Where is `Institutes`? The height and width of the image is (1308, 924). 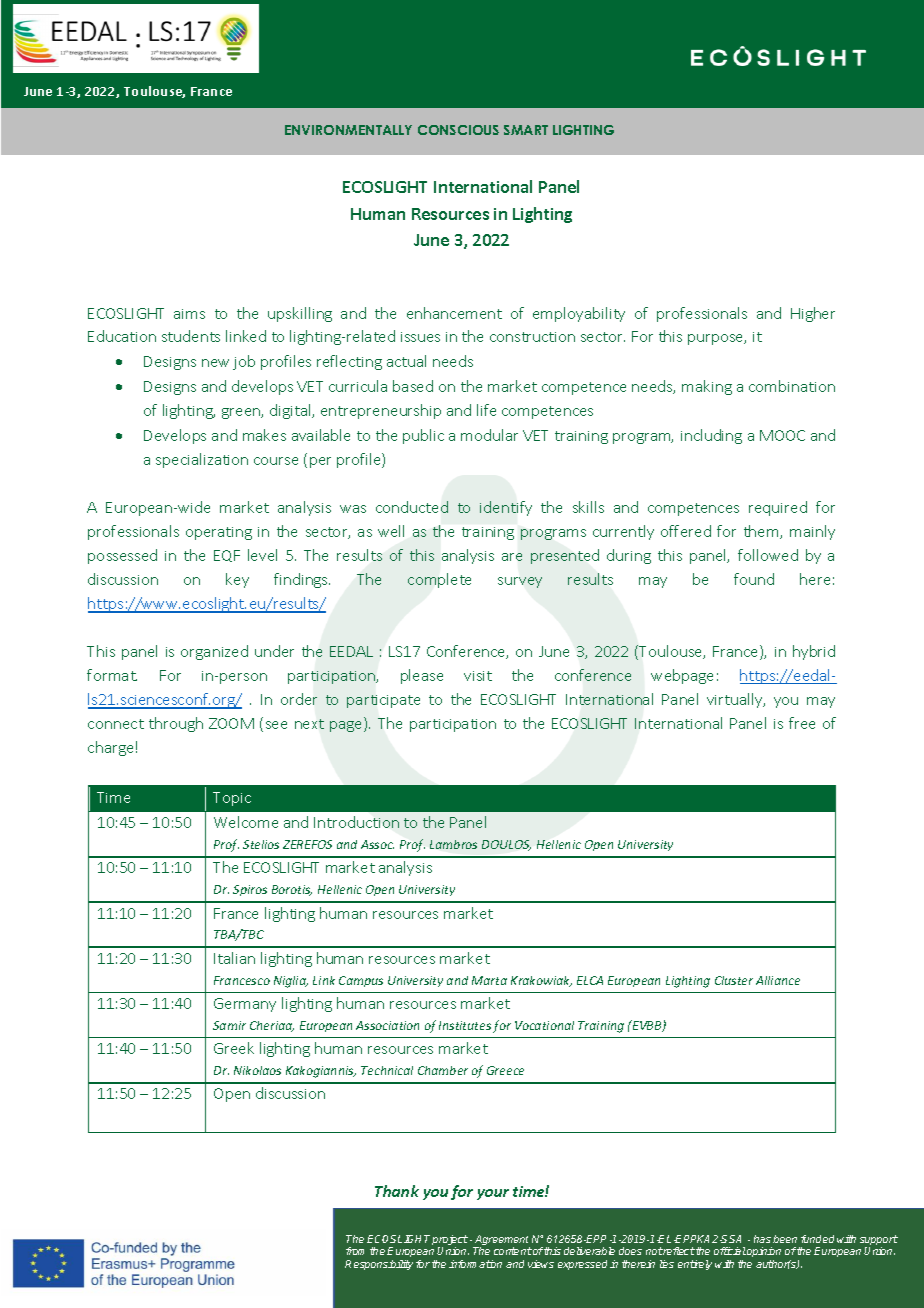
Institutes is located at coordinates (465, 1025).
